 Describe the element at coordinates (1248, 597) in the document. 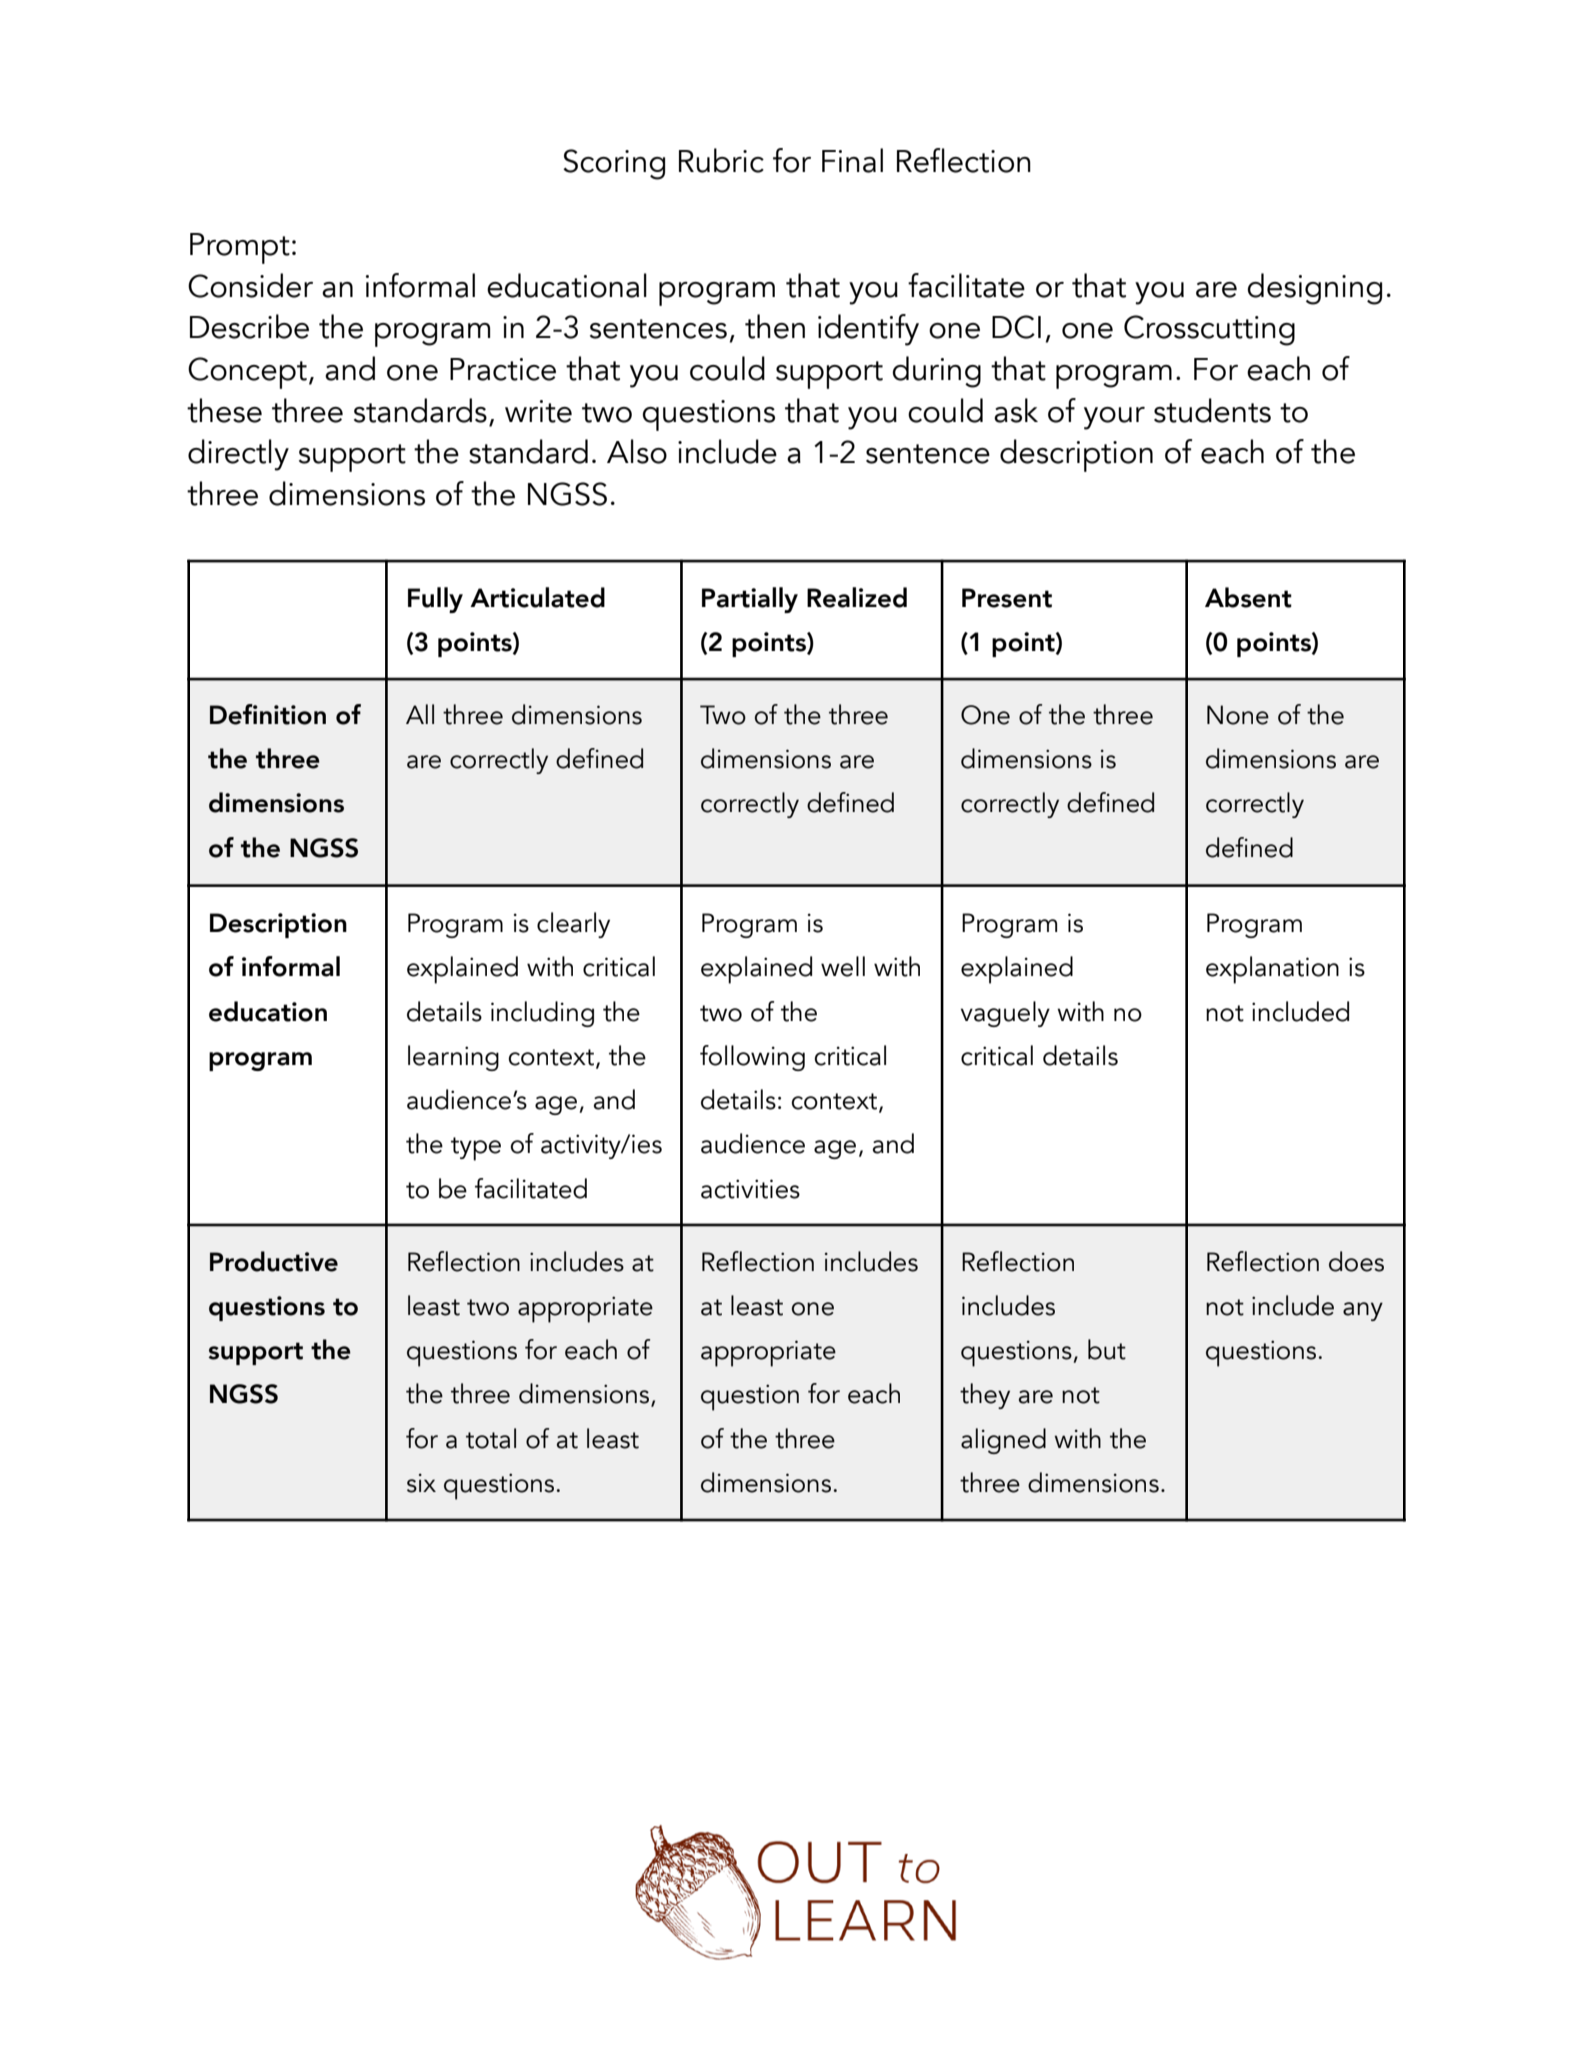

I see `Absent` at that location.
